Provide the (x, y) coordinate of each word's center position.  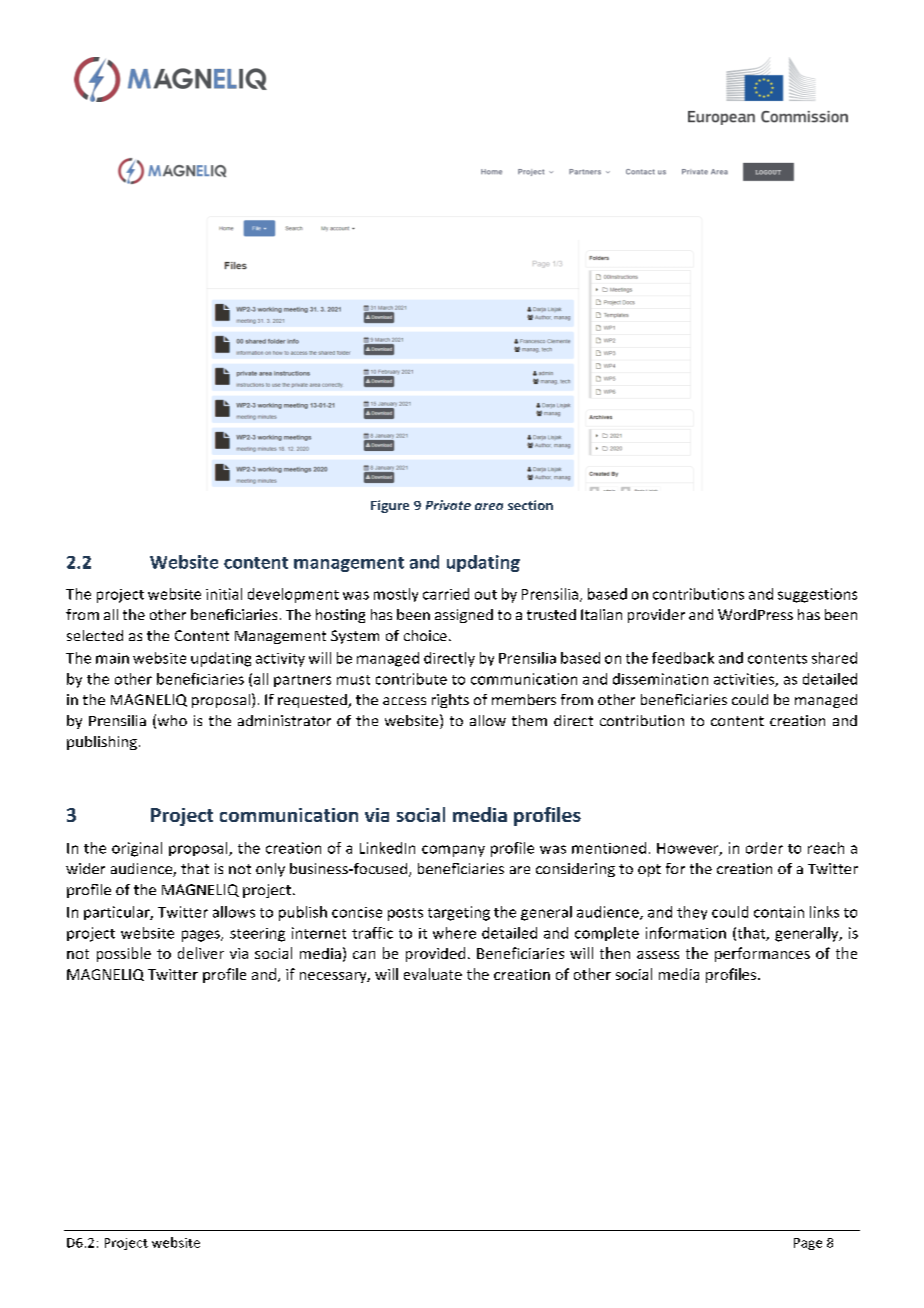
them (529, 720)
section (530, 505)
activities (745, 680)
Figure (390, 506)
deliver (201, 953)
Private (448, 505)
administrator (284, 720)
